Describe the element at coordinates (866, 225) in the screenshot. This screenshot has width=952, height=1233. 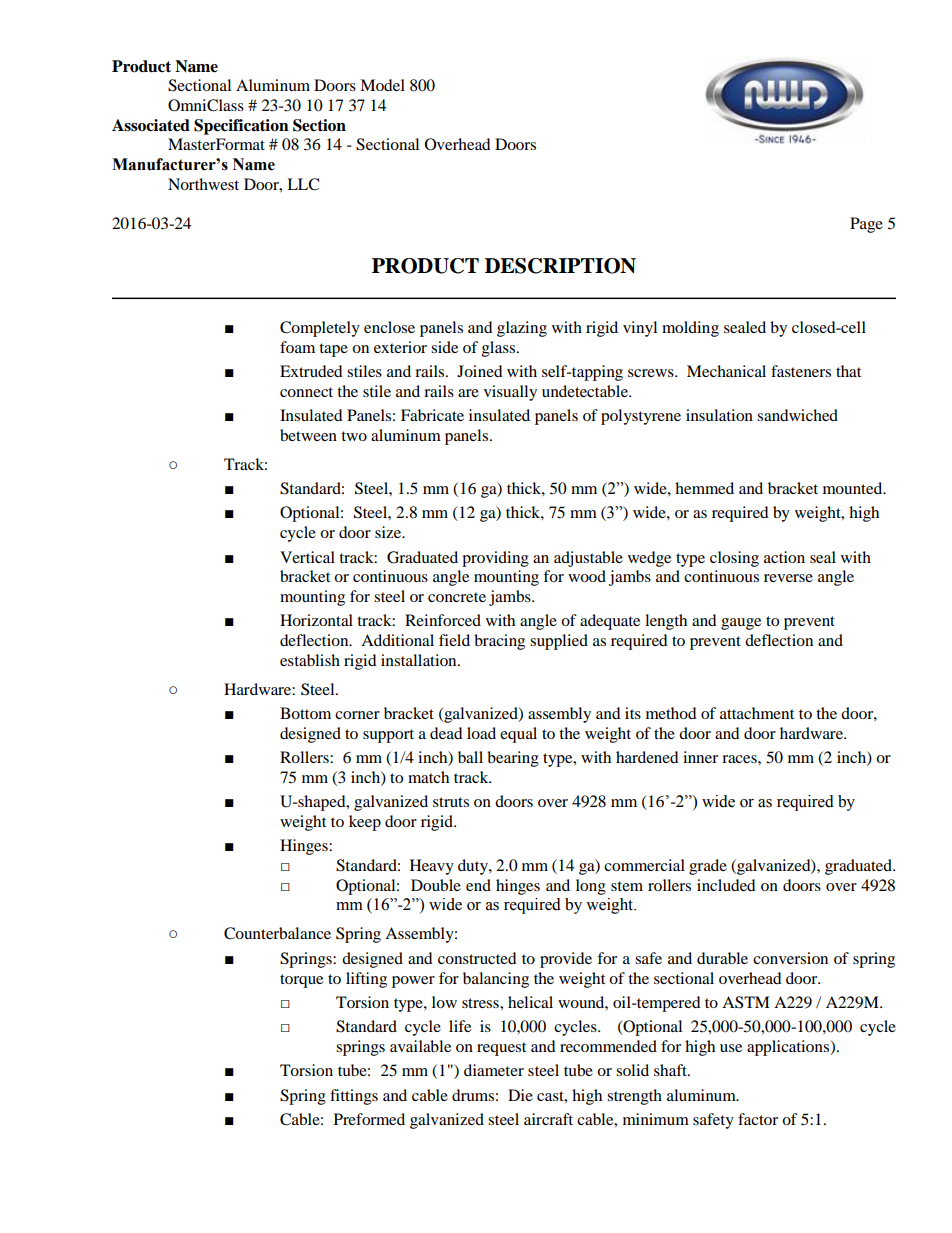
I see `Page` at that location.
